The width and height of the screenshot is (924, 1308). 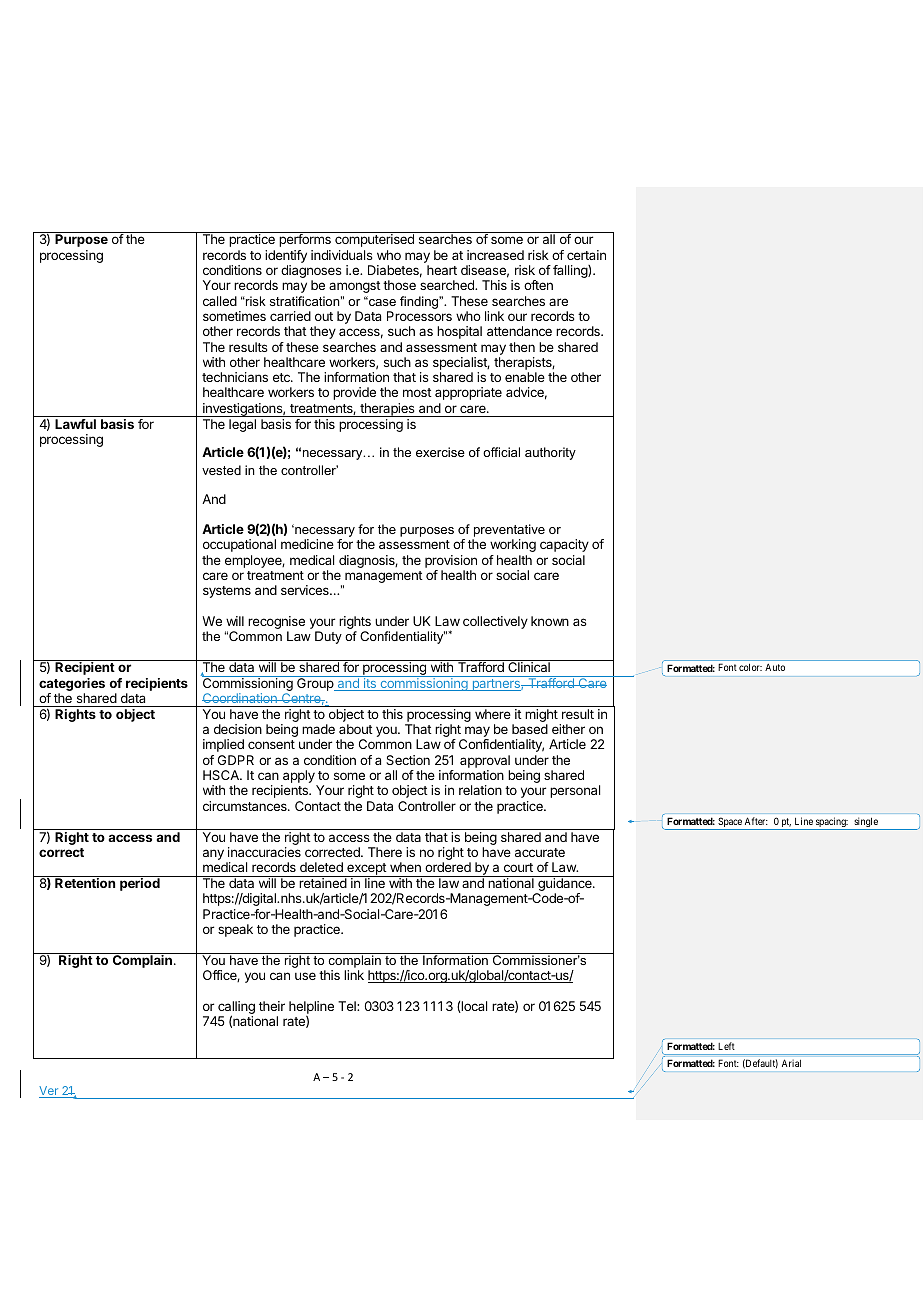 What do you see at coordinates (227, 592) in the screenshot?
I see `systems` at bounding box center [227, 592].
